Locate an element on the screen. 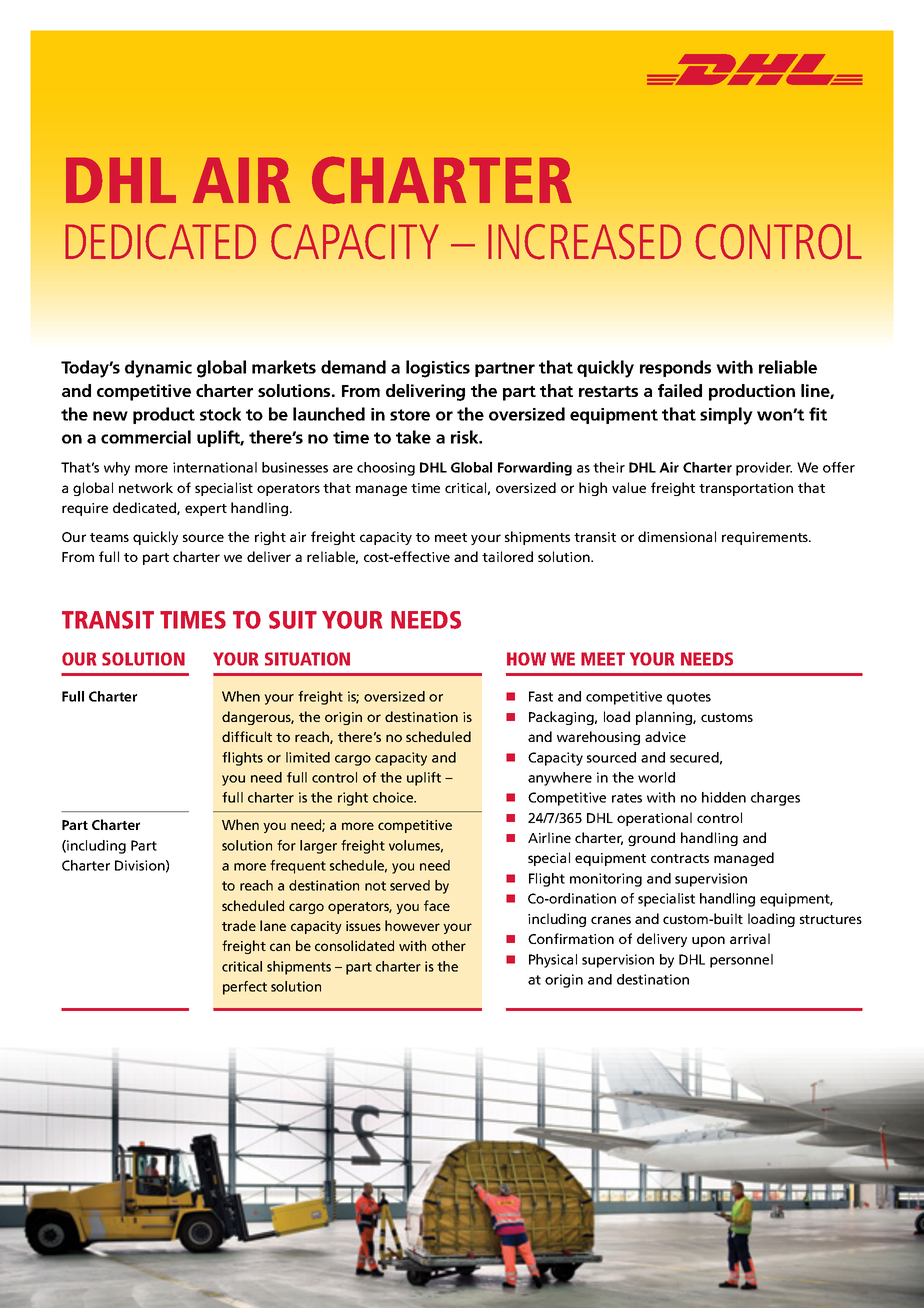 This screenshot has height=1308, width=924. personnel is located at coordinates (741, 961).
